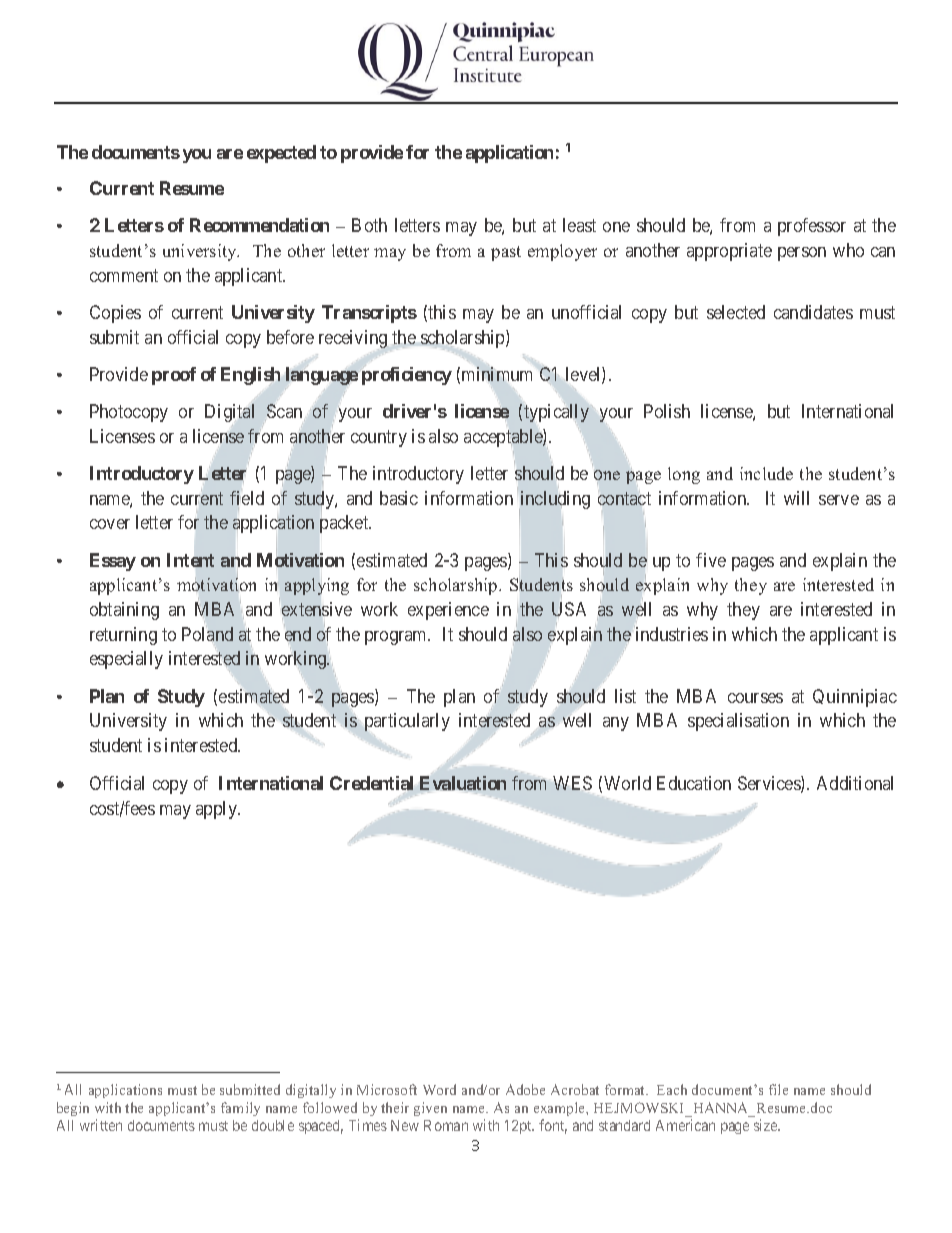 The height and width of the image is (1233, 952). Describe the element at coordinates (259, 225) in the image. I see `Recommendation` at that location.
